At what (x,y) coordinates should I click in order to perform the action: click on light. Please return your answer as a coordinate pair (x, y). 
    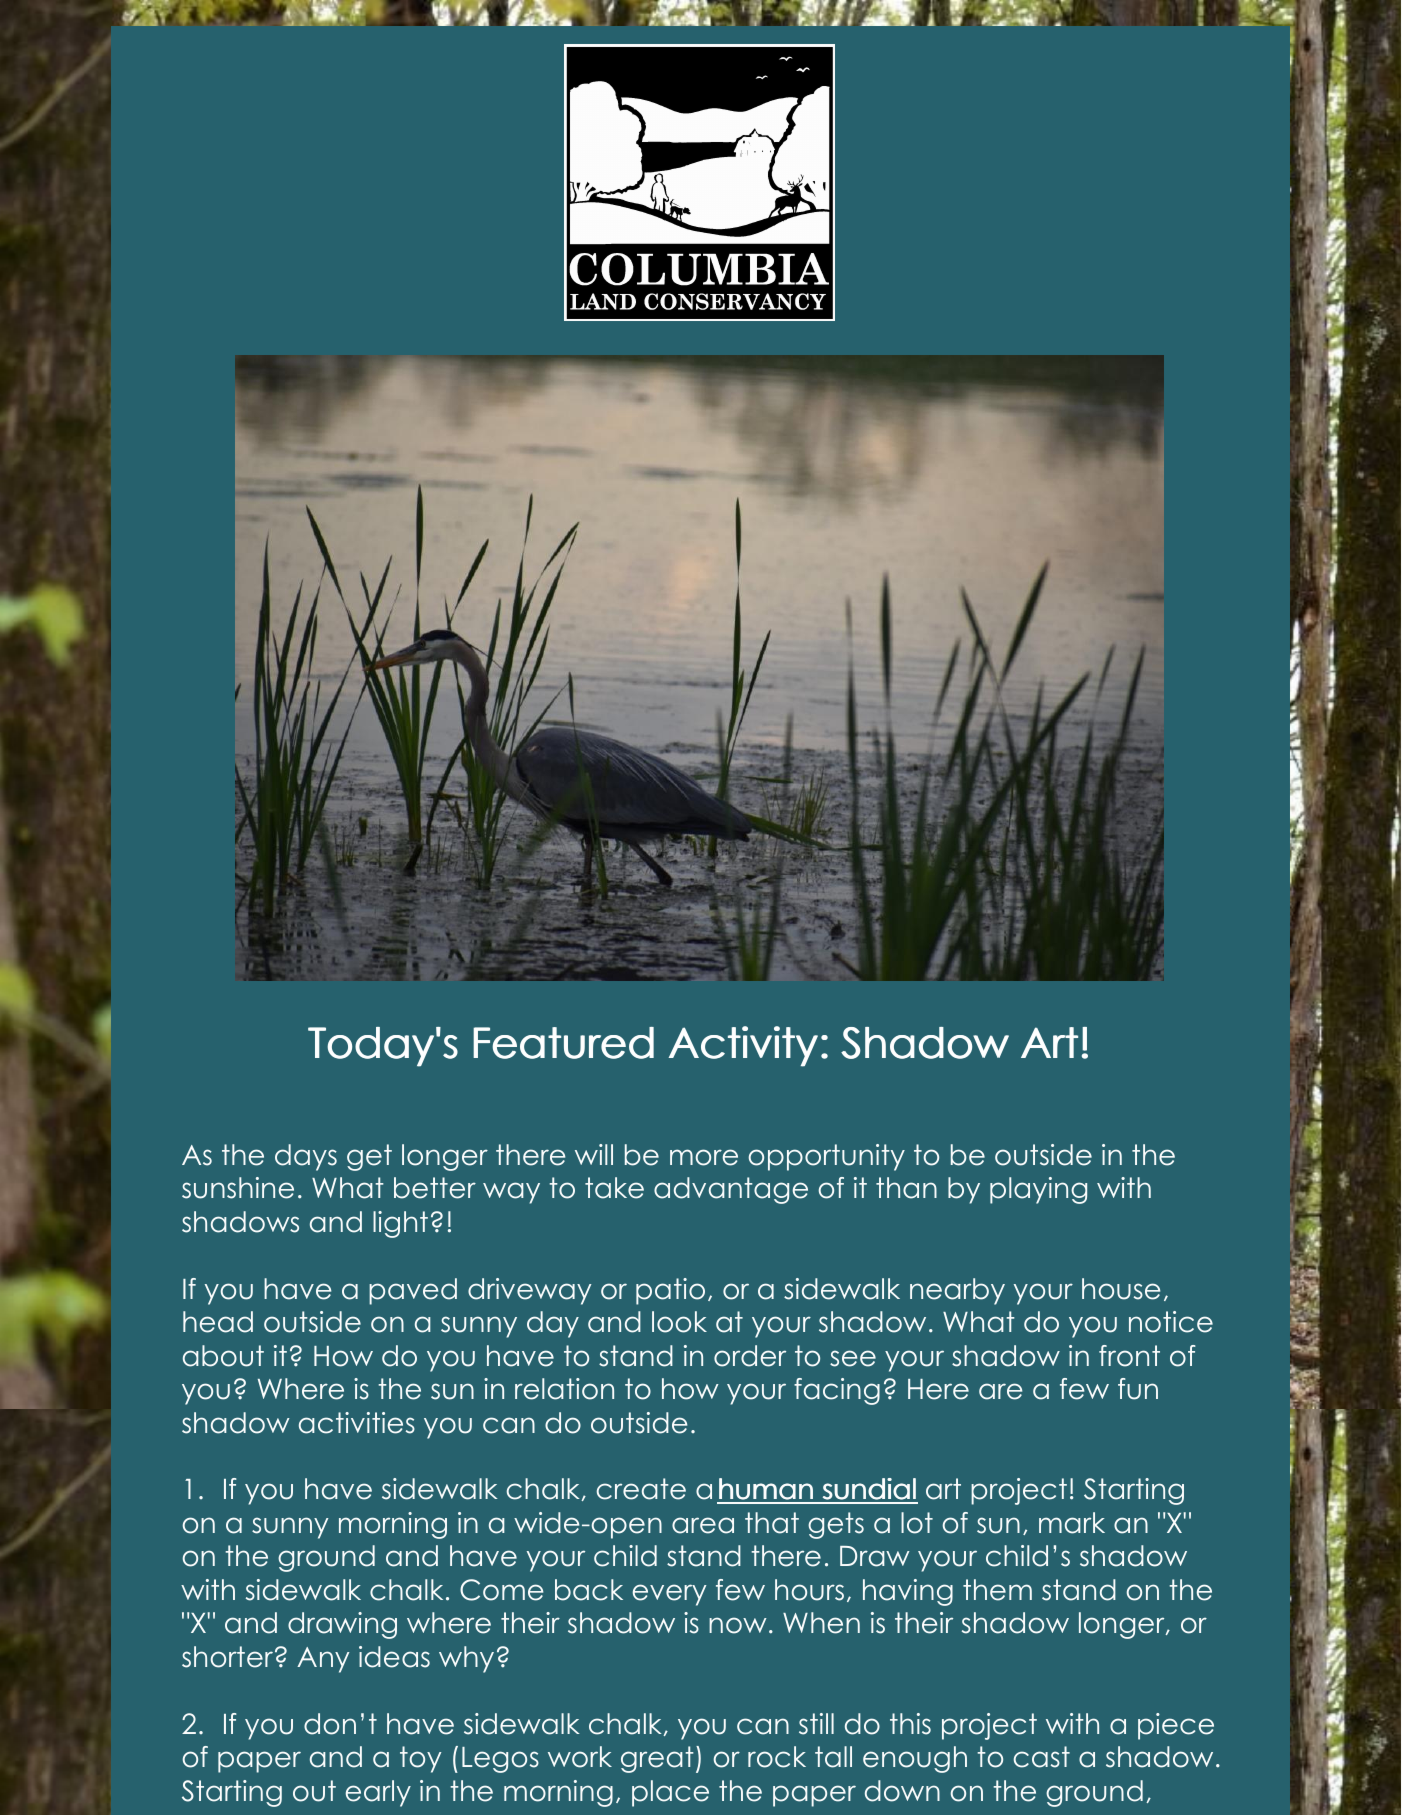
    Looking at the image, I should click on (400, 1224).
